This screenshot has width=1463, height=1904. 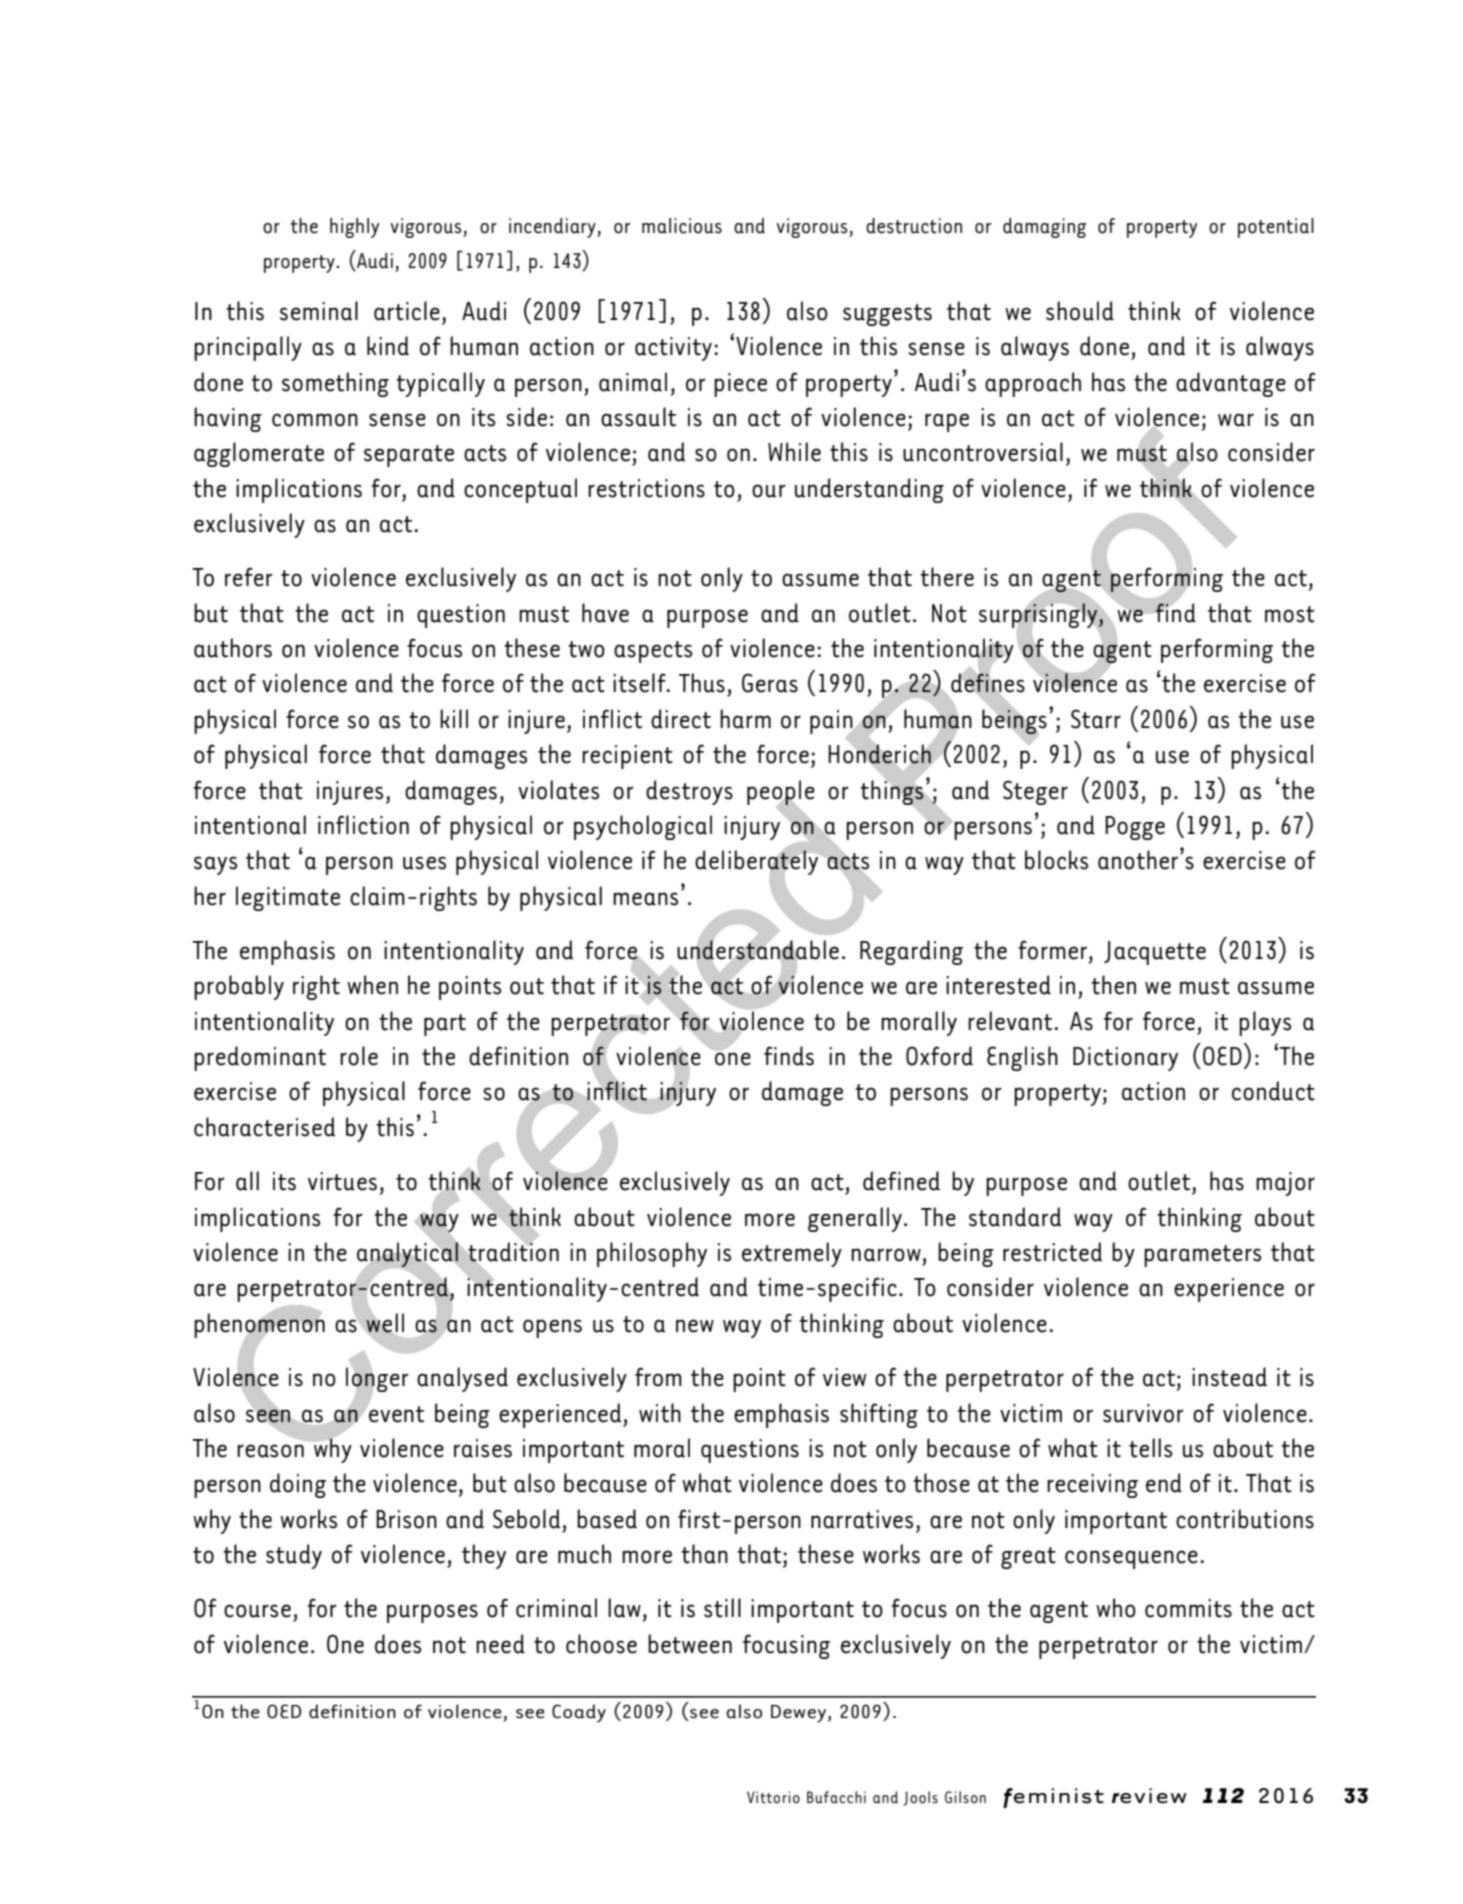 I want to click on should, so click(x=1080, y=311).
